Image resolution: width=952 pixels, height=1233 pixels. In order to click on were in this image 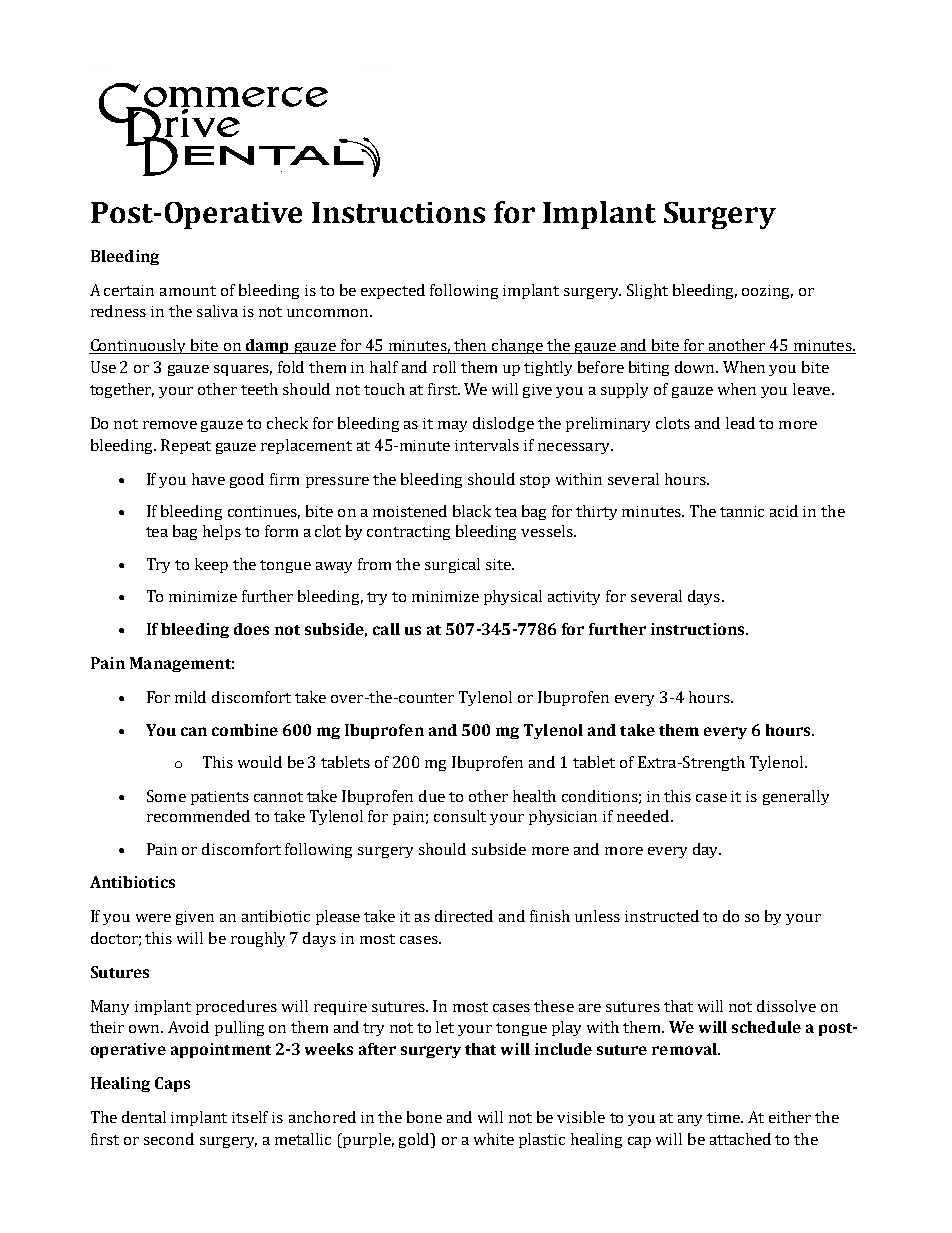, I will do `click(153, 918)`.
